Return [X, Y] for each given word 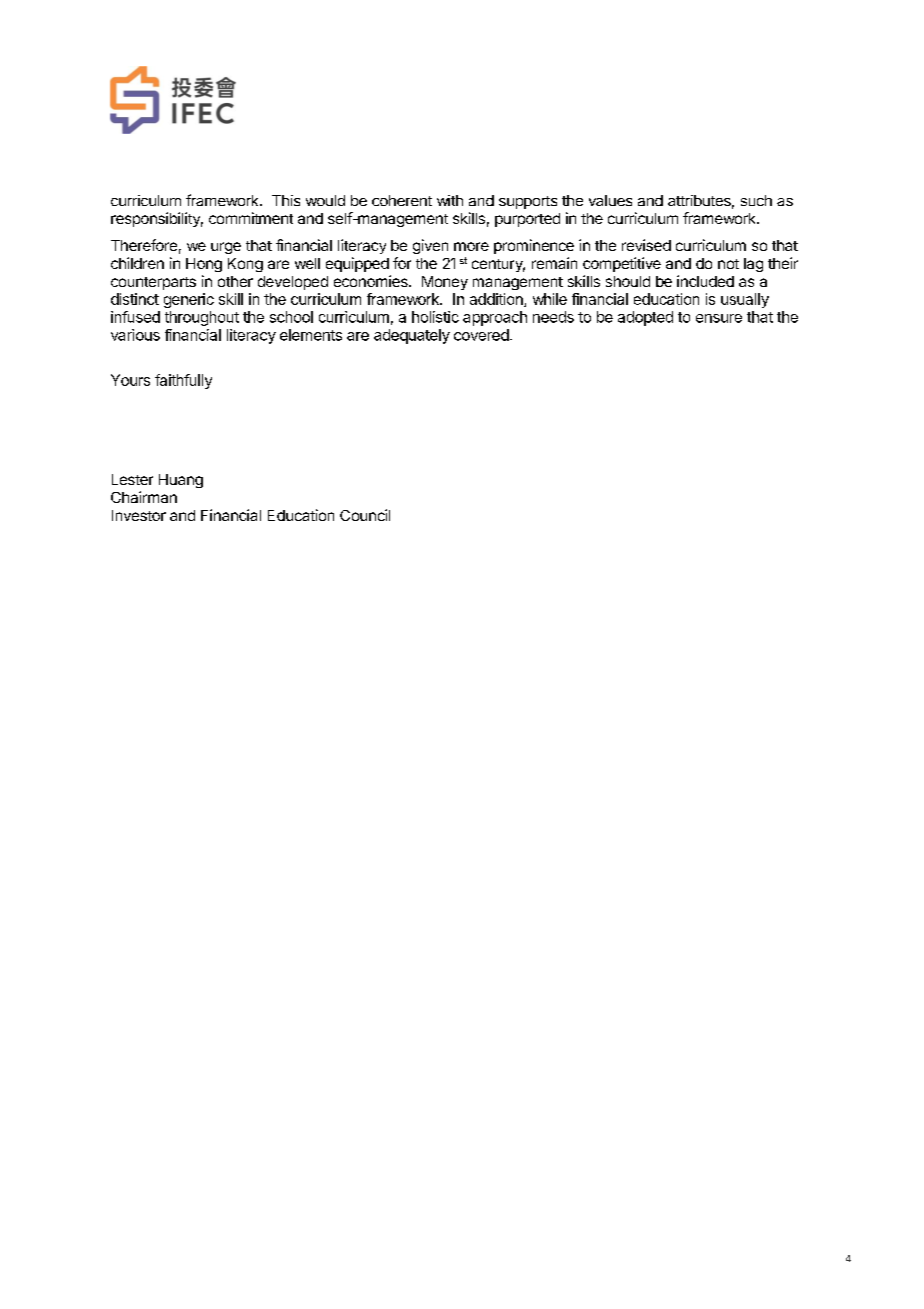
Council [365, 515]
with [450, 200]
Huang [181, 481]
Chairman [144, 497]
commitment [251, 218]
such [756, 200]
